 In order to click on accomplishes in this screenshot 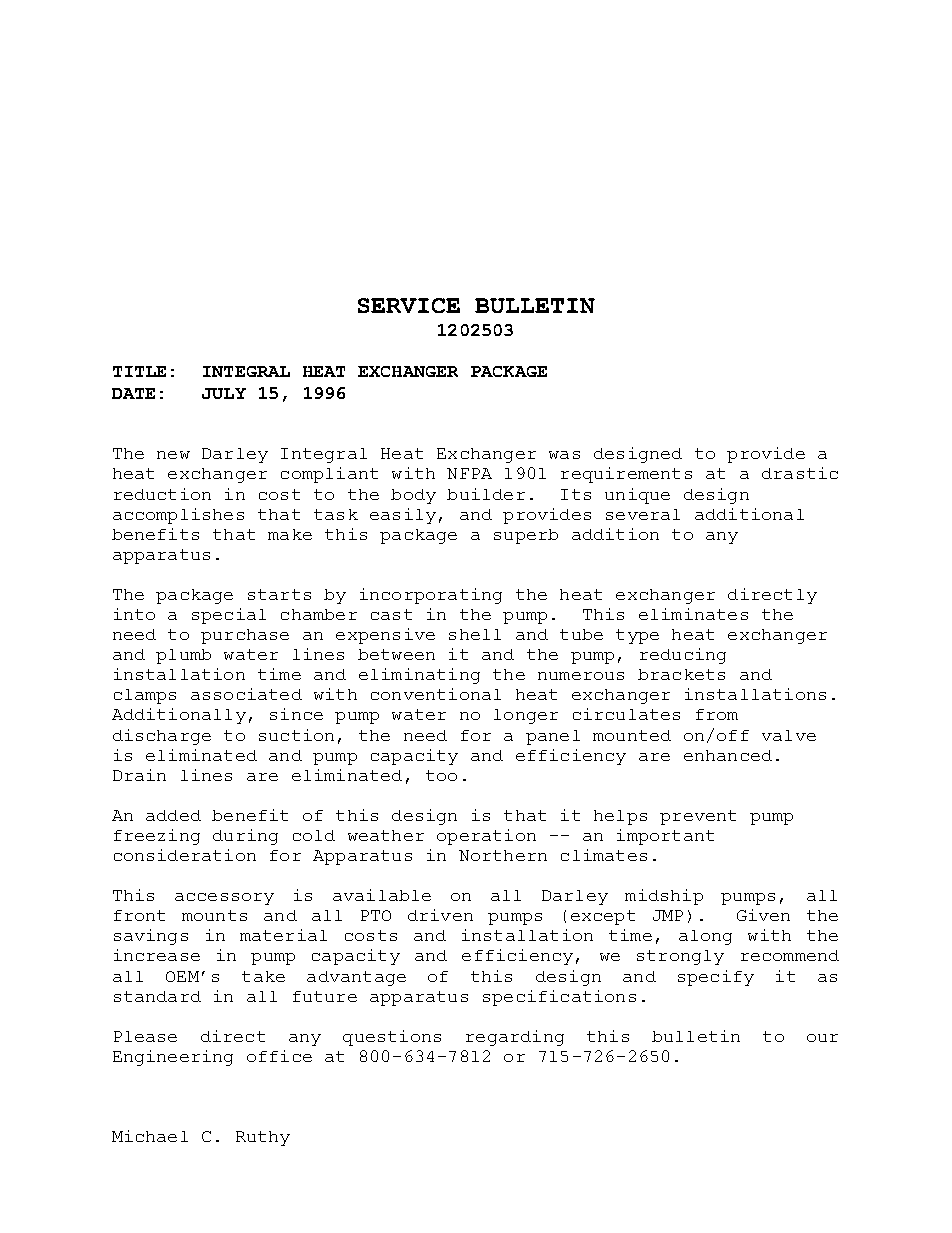, I will do `click(178, 516)`.
